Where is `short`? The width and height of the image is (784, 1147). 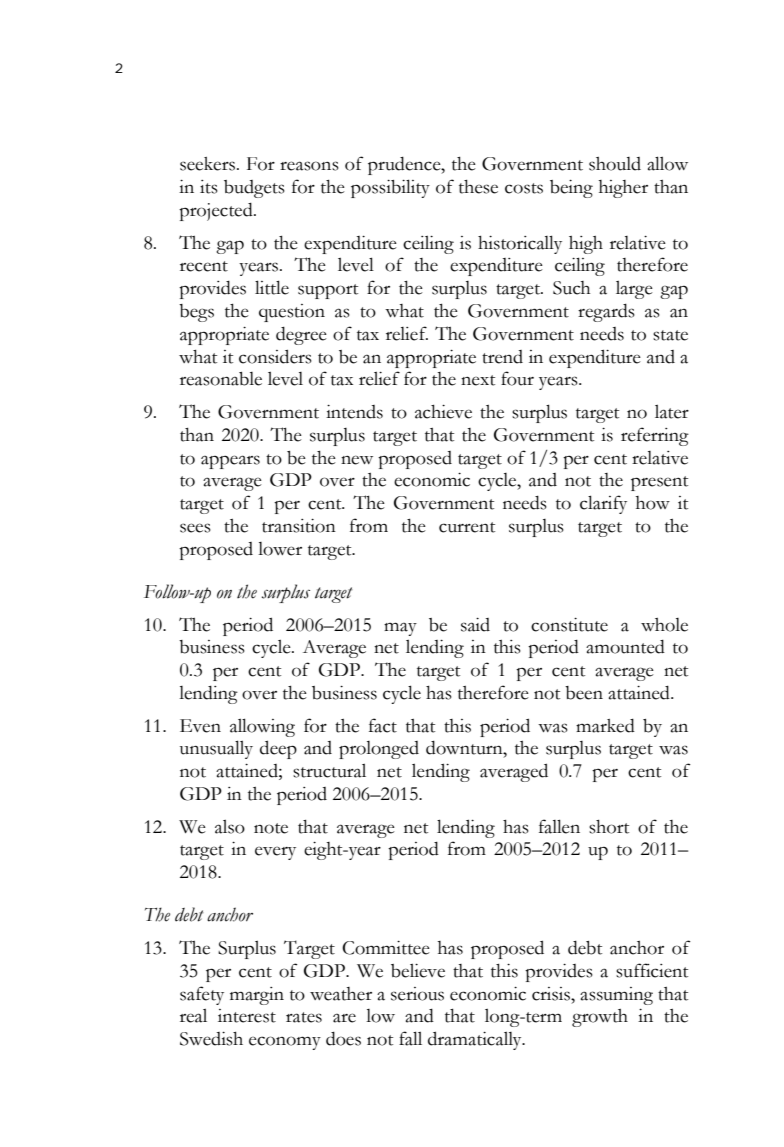 short is located at coordinates (609, 826).
